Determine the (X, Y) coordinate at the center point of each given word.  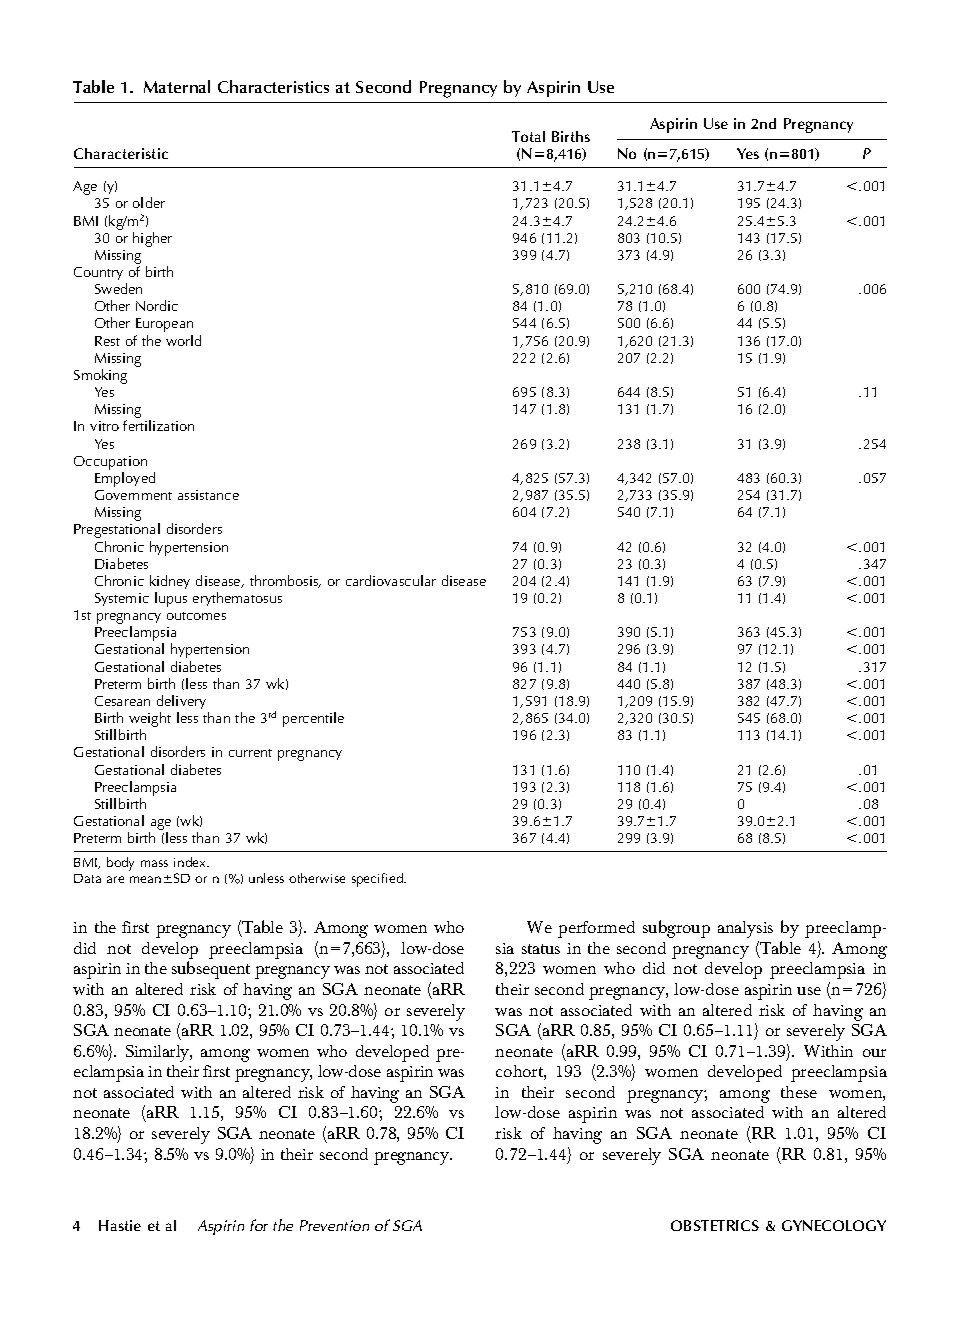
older (149, 202)
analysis (745, 929)
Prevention (334, 1225)
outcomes (196, 616)
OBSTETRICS (715, 1225)
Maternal (177, 86)
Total (528, 136)
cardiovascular (391, 580)
